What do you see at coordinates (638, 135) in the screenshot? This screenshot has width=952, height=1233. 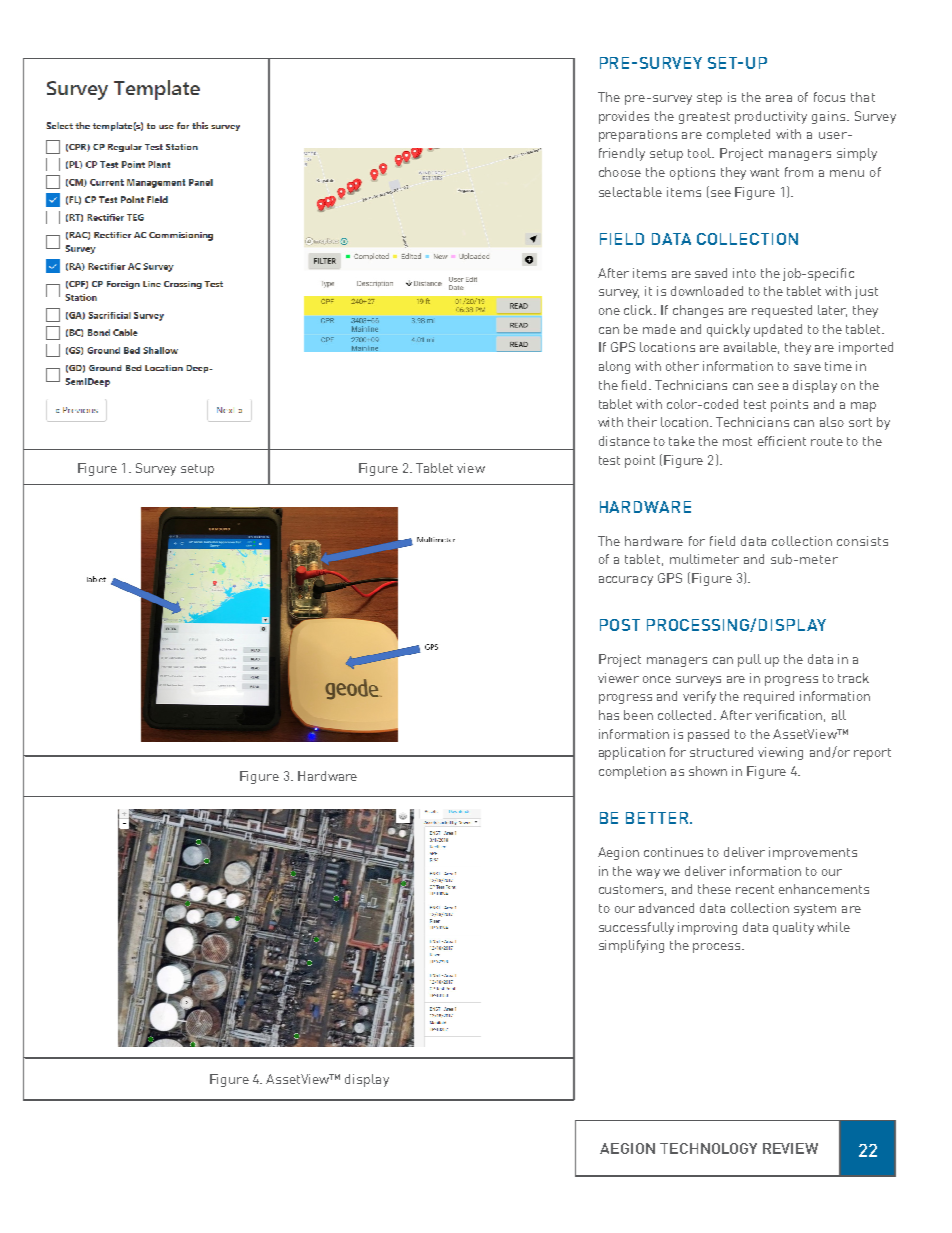 I see `preparations` at bounding box center [638, 135].
